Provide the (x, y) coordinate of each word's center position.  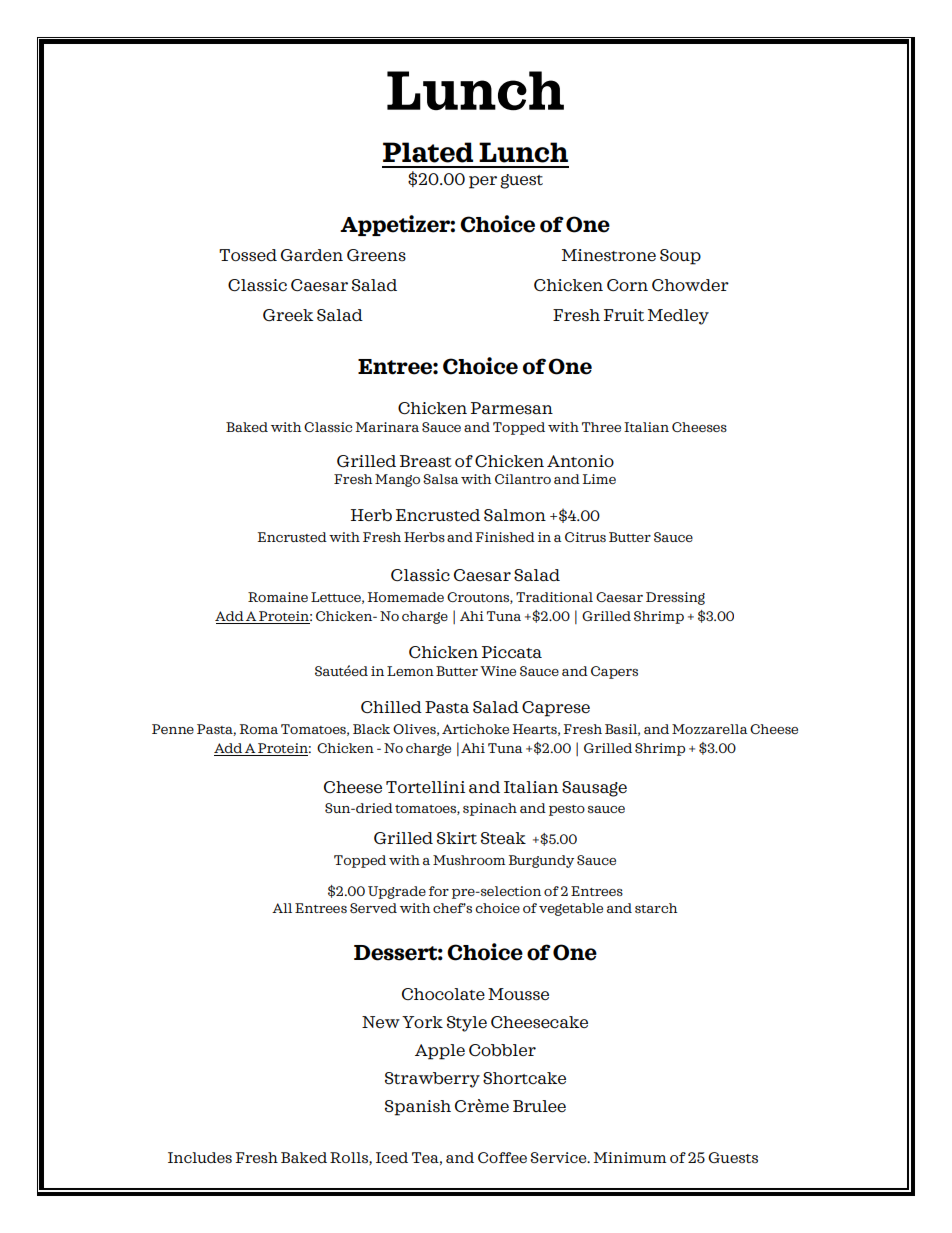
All (282, 908)
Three (601, 427)
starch (656, 908)
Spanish (418, 1108)
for (439, 891)
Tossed (248, 255)
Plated (428, 152)
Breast (426, 461)
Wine (498, 671)
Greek (288, 315)
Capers (614, 672)
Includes (200, 1157)
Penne (173, 729)
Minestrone (609, 255)
